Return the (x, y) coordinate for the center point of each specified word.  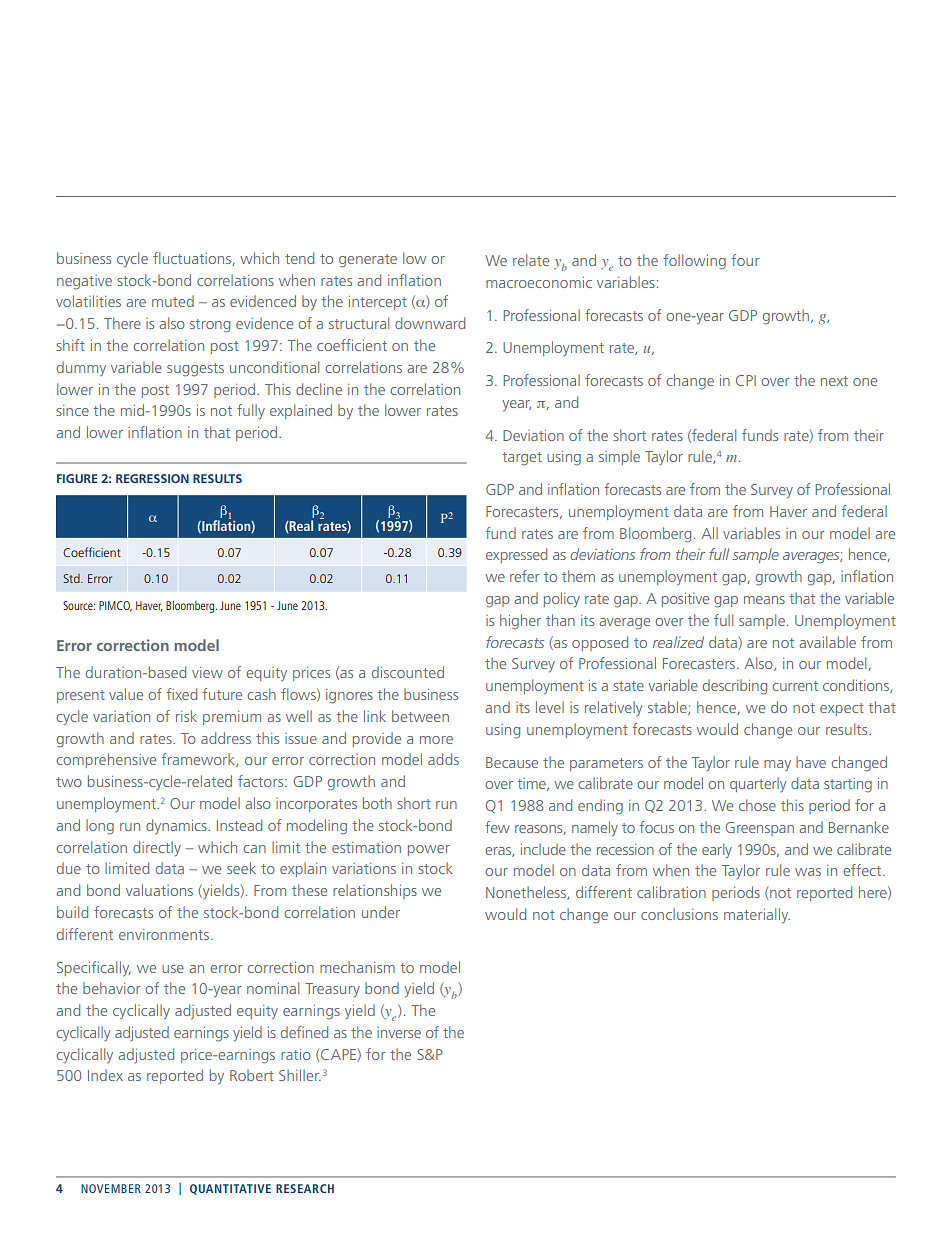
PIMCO (115, 606)
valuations (159, 890)
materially (757, 915)
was (808, 872)
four (745, 260)
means (764, 600)
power (429, 850)
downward (430, 323)
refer (524, 576)
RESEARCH (305, 1188)
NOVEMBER (111, 1188)
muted (173, 301)
